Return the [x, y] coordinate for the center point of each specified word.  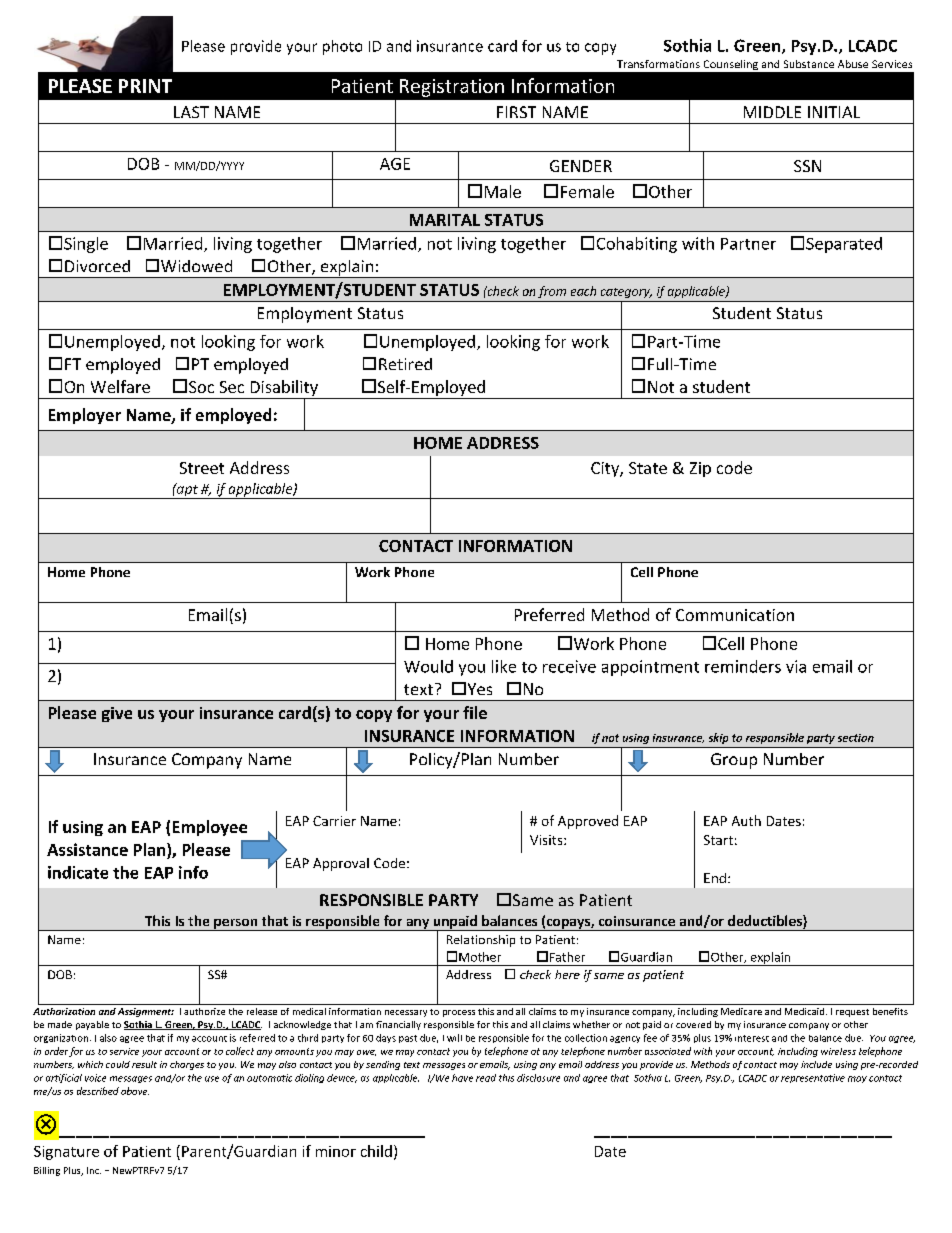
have [462, 1078]
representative [813, 1078]
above [135, 1091]
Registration [452, 88]
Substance [809, 64]
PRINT [145, 86]
